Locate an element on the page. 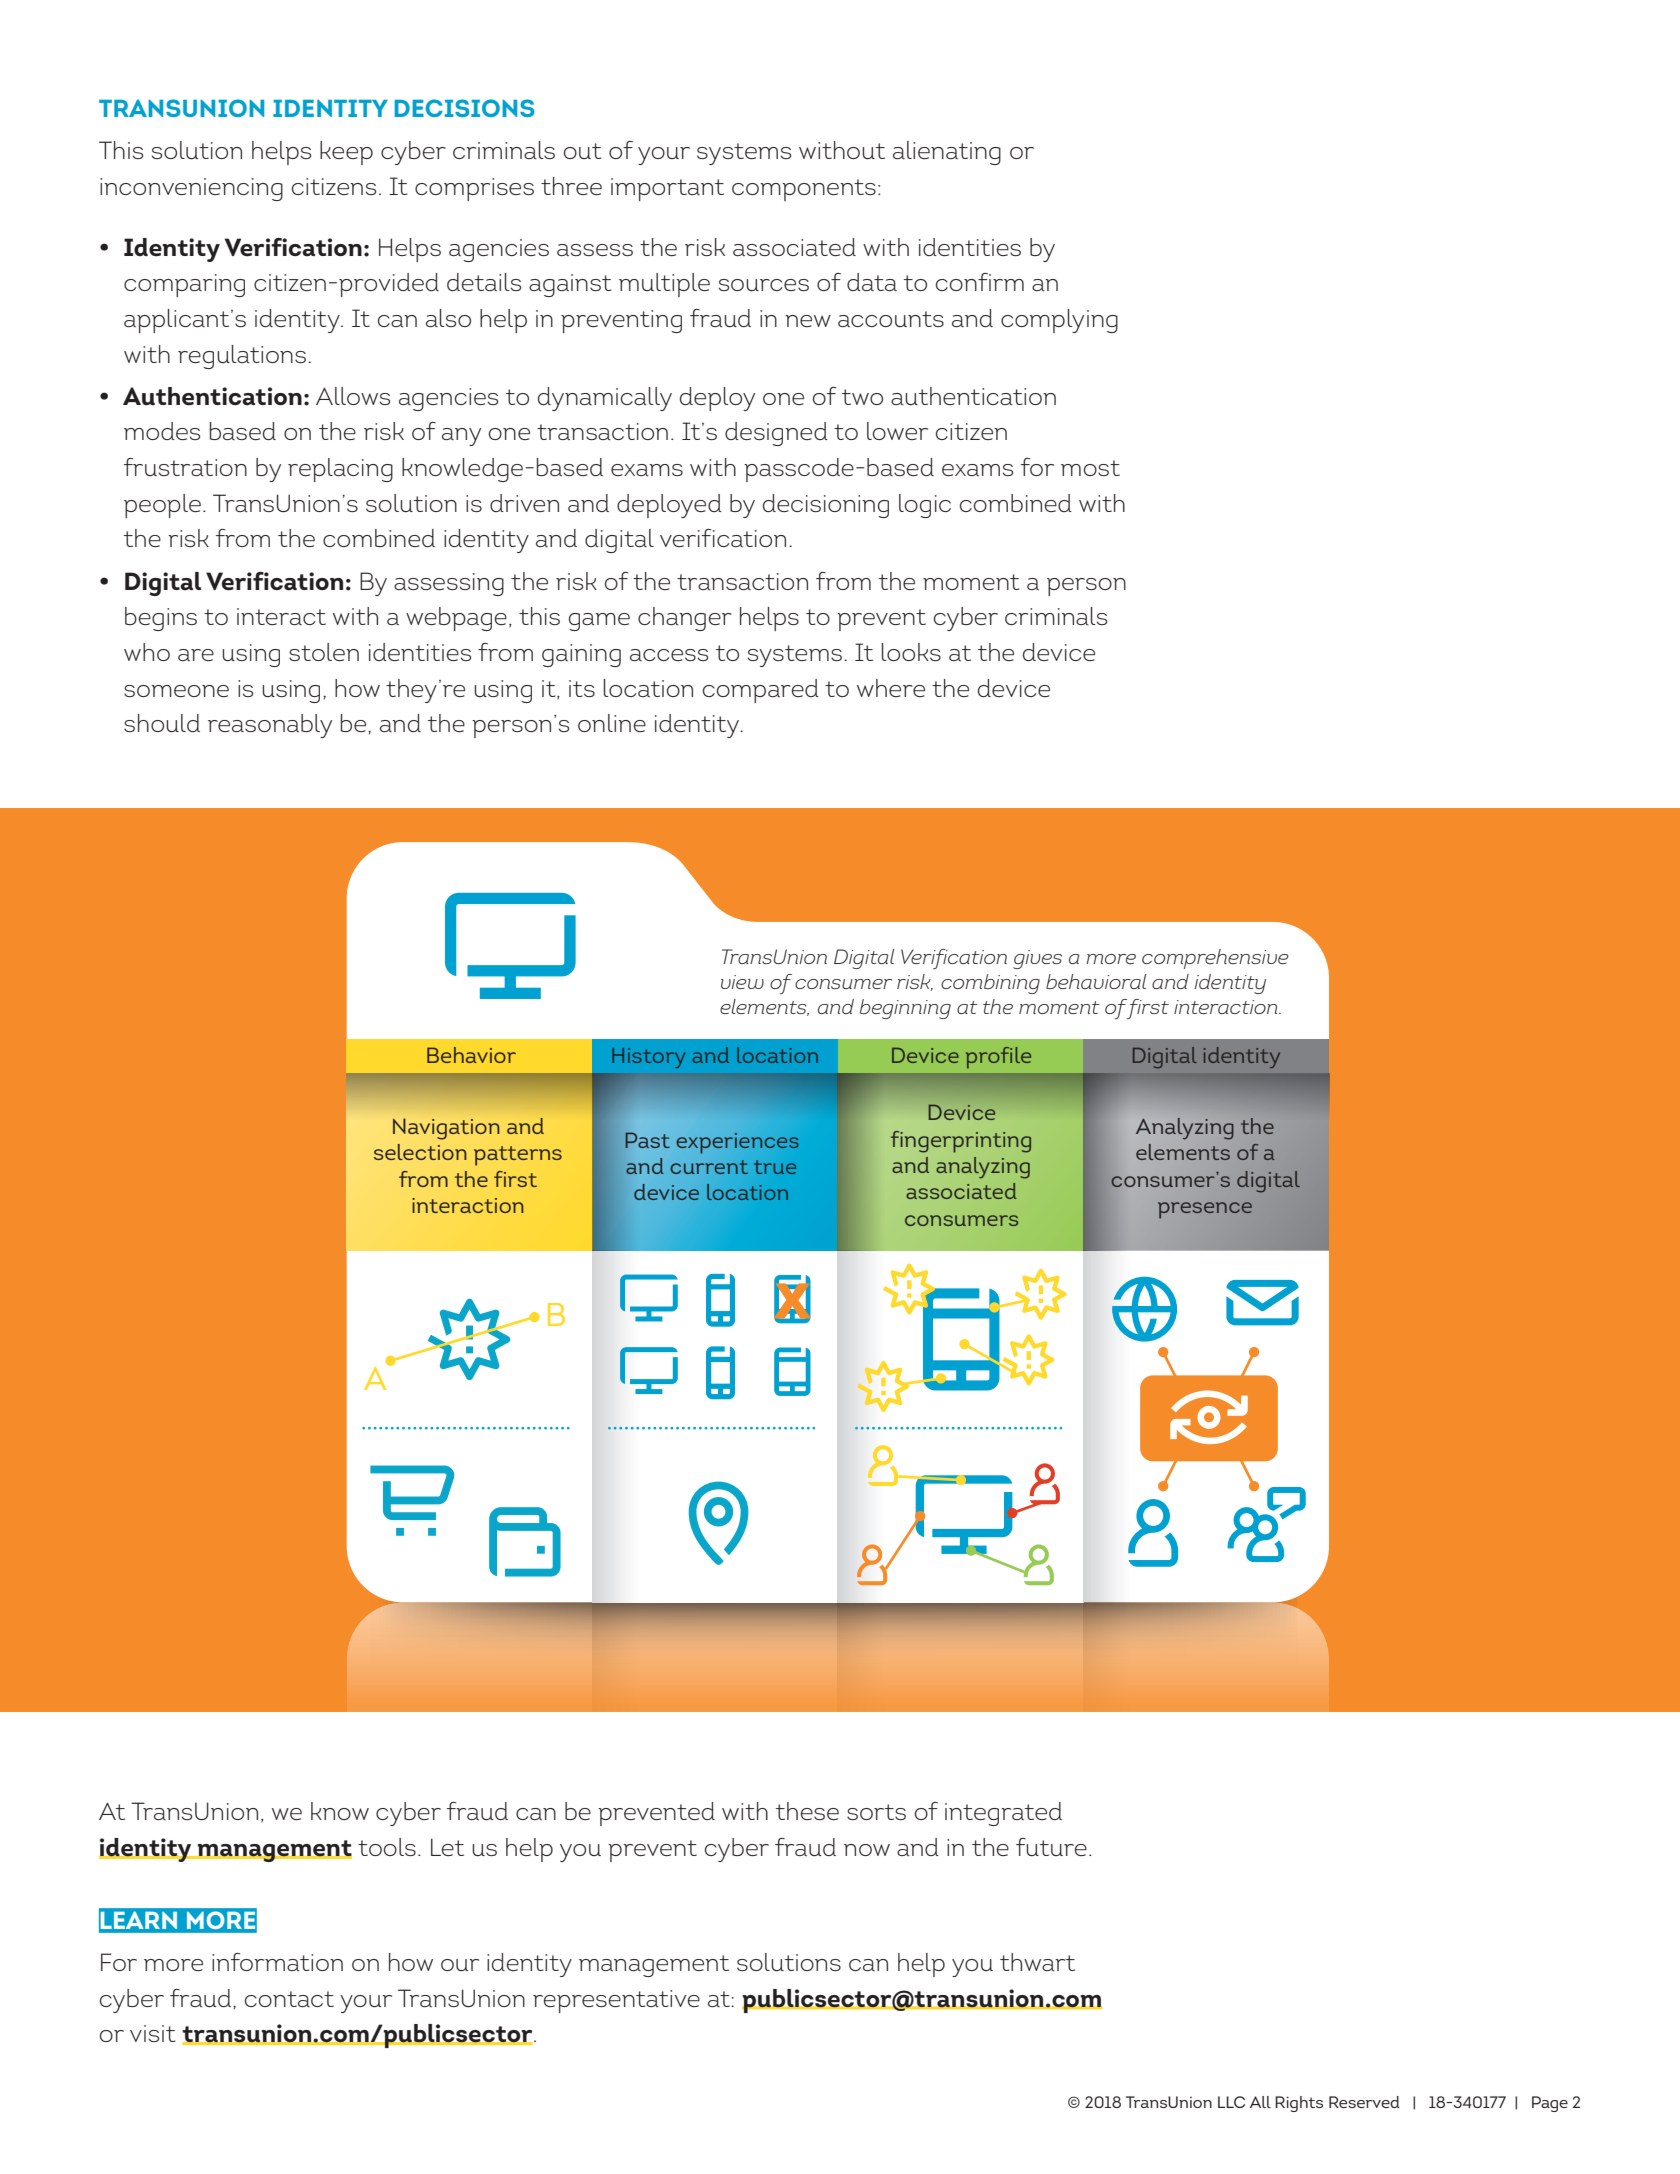  representative is located at coordinates (616, 2001).
